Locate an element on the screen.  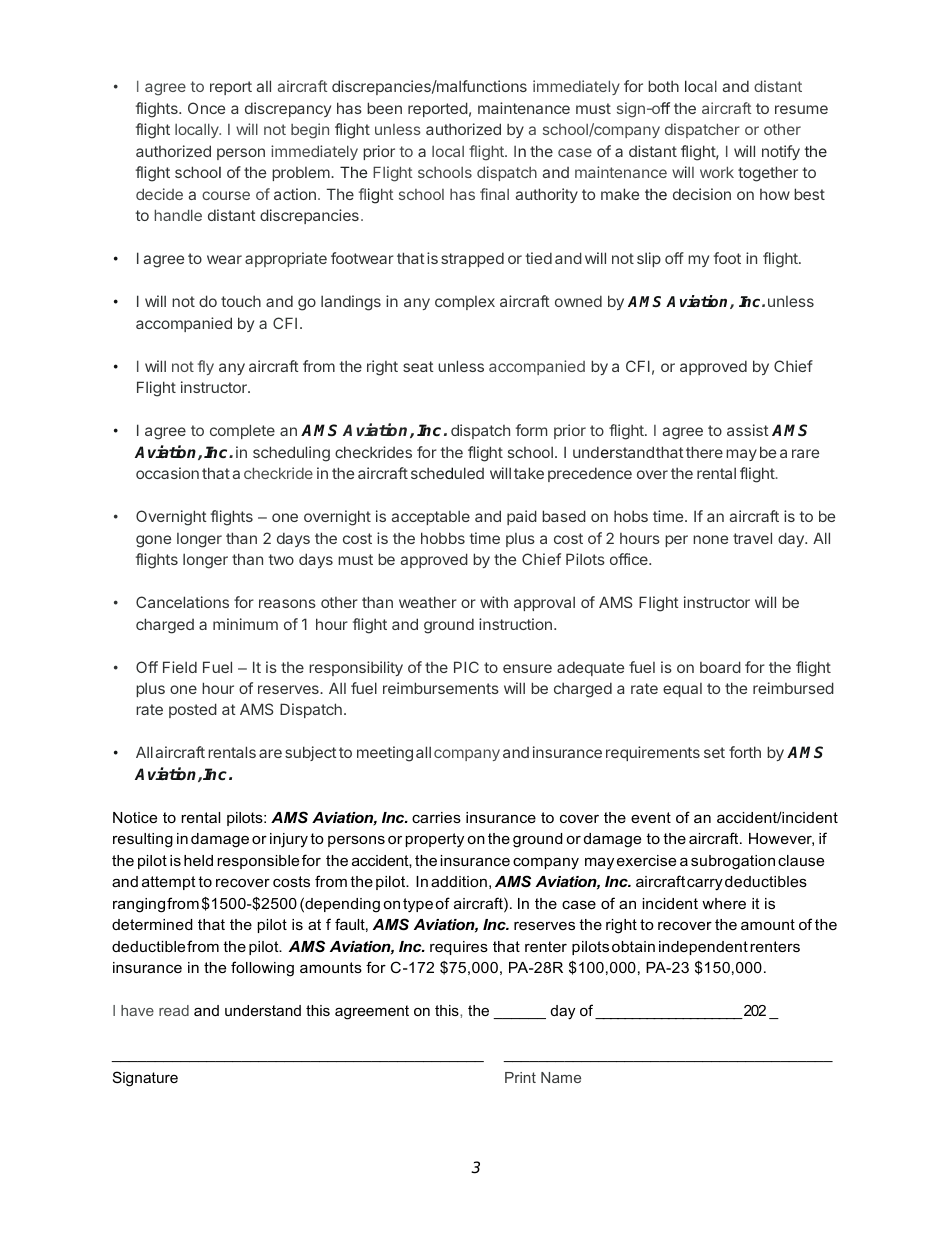
been is located at coordinates (384, 108).
